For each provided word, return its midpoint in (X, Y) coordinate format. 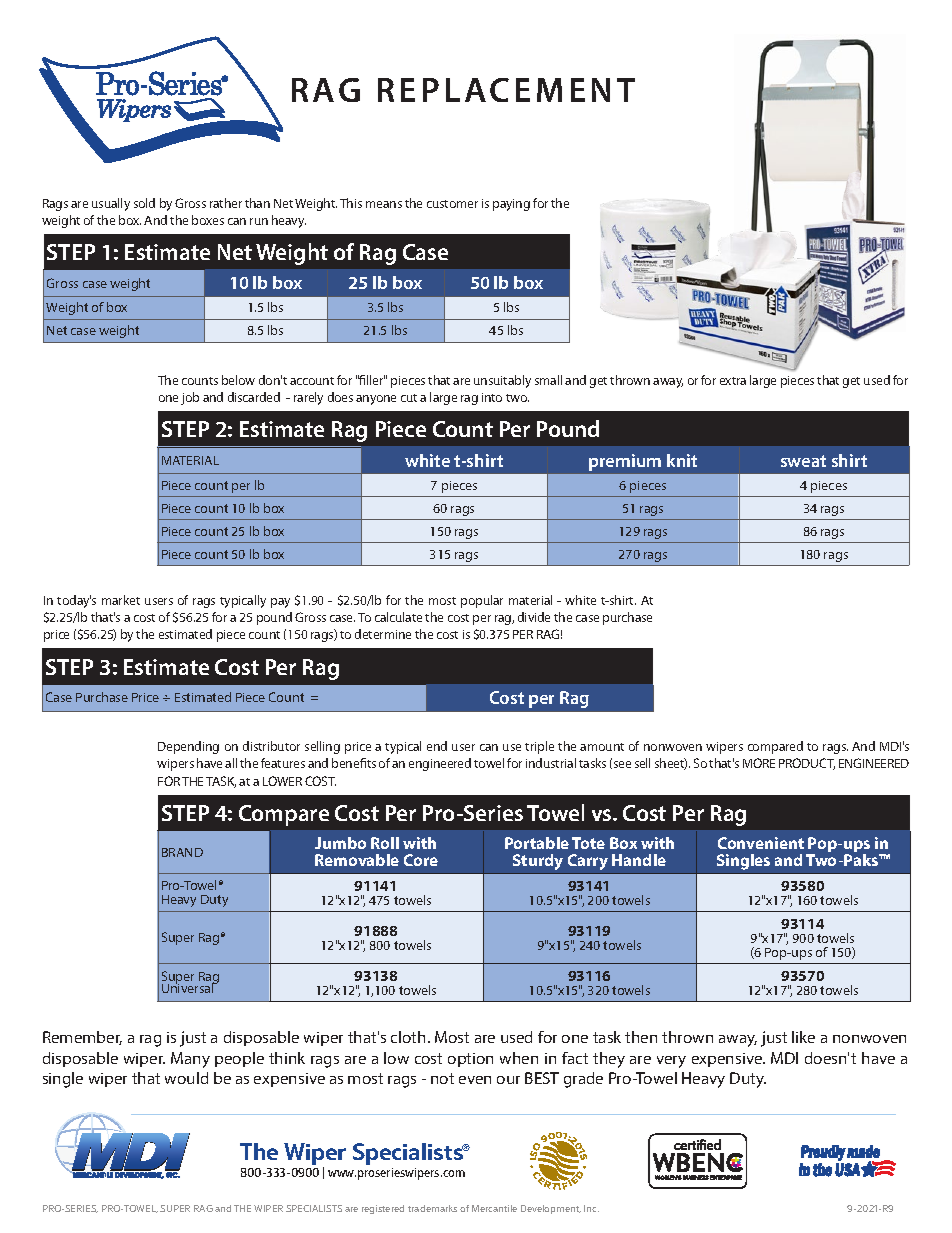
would (186, 1078)
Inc (591, 1208)
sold (144, 203)
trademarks (432, 1208)
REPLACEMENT (506, 90)
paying (511, 205)
